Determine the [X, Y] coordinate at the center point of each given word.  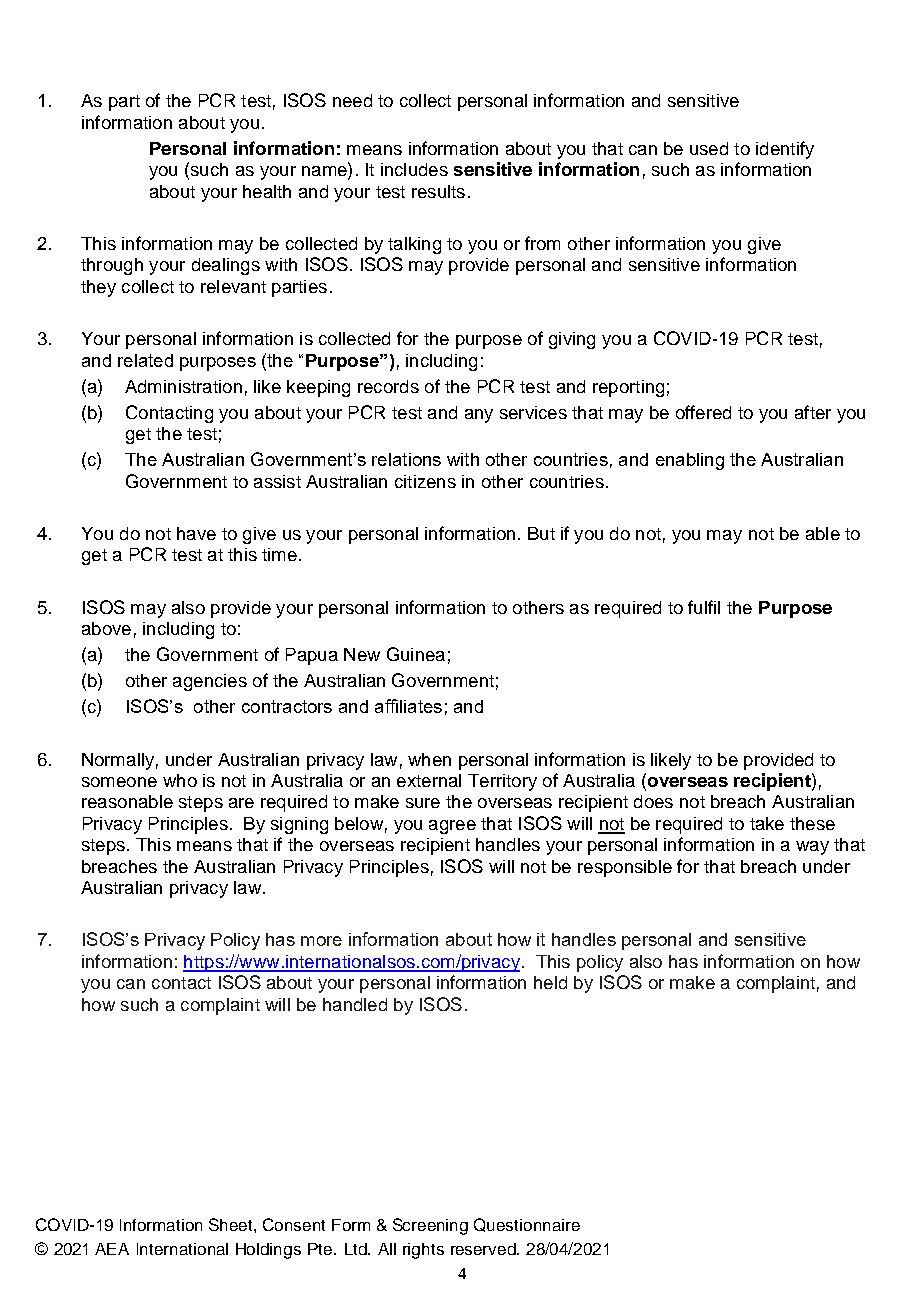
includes [414, 169]
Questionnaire [527, 1225]
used [709, 148]
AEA [112, 1249]
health [267, 191]
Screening [430, 1226]
